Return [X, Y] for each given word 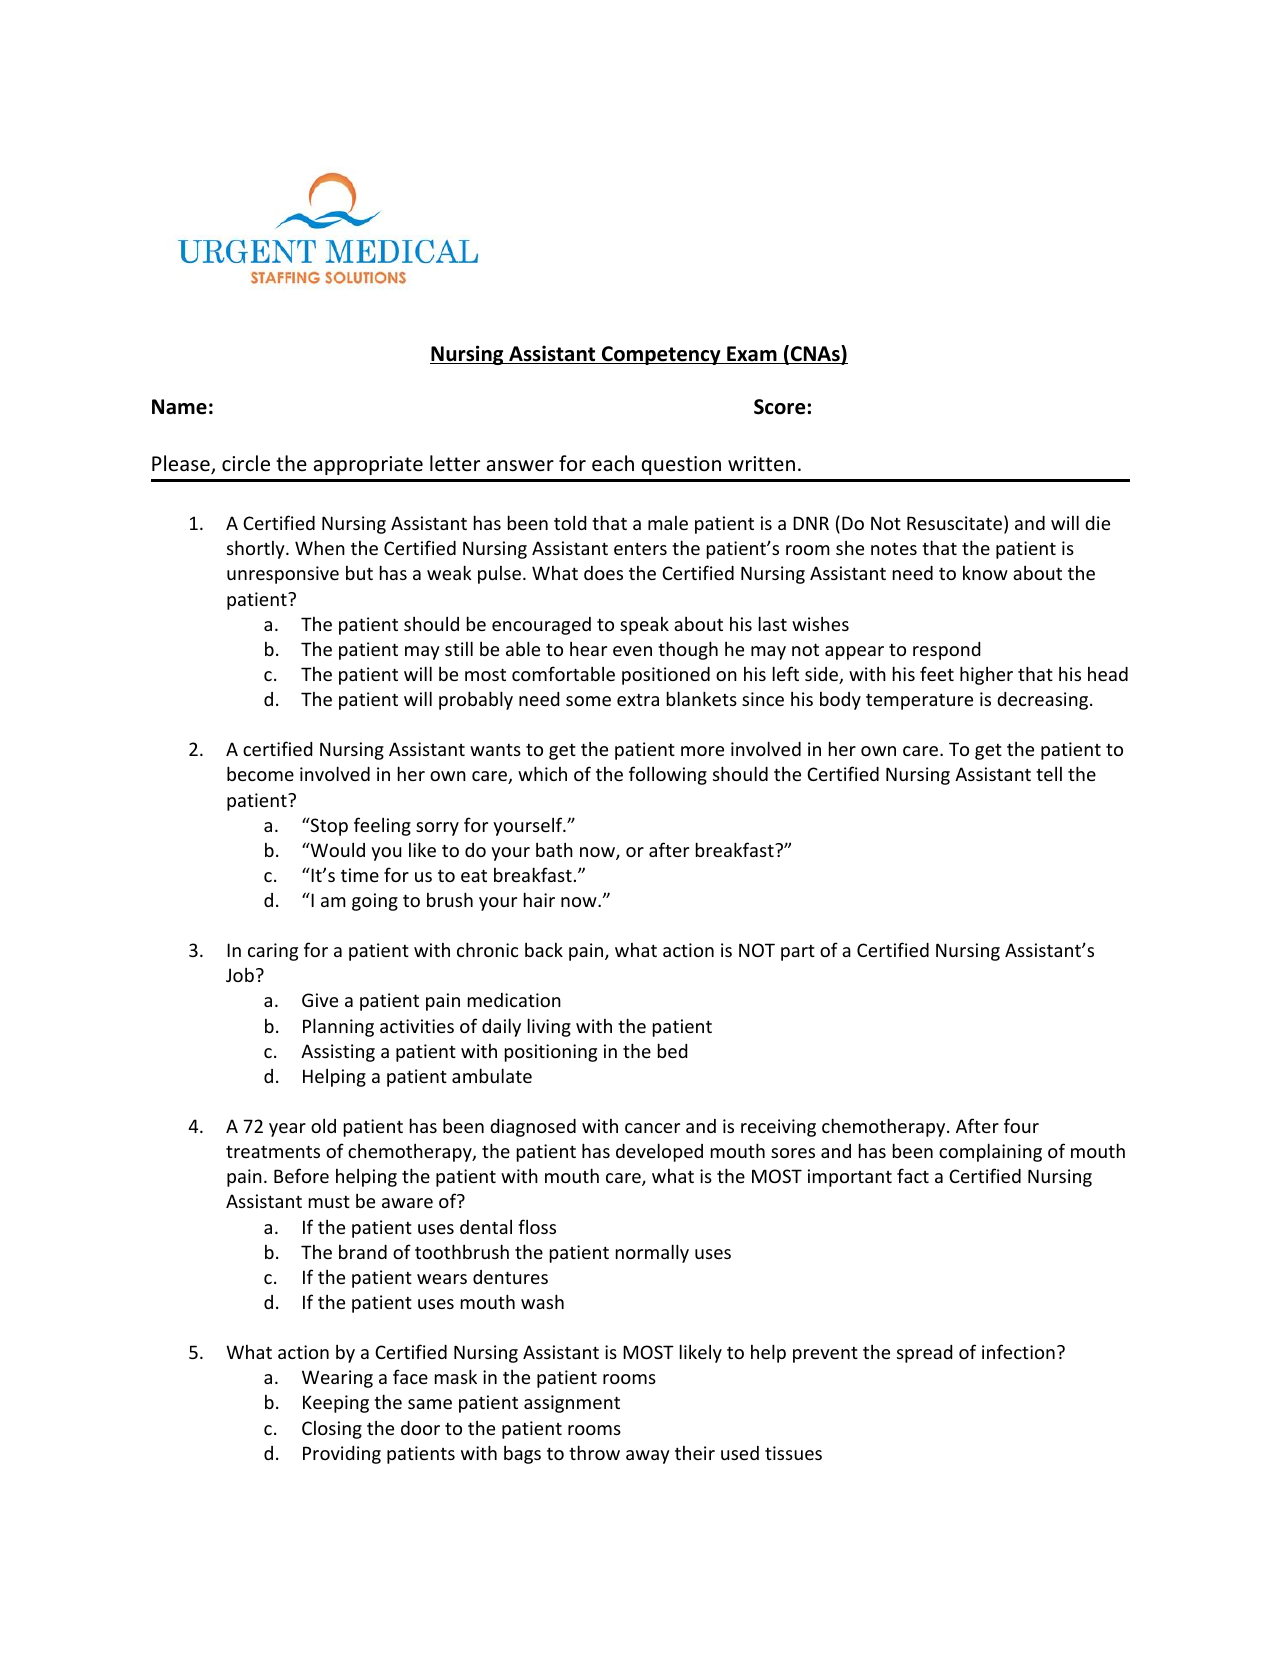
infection [1018, 1351]
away [648, 1457]
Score [779, 407]
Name [179, 407]
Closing [332, 1430]
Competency [661, 355]
